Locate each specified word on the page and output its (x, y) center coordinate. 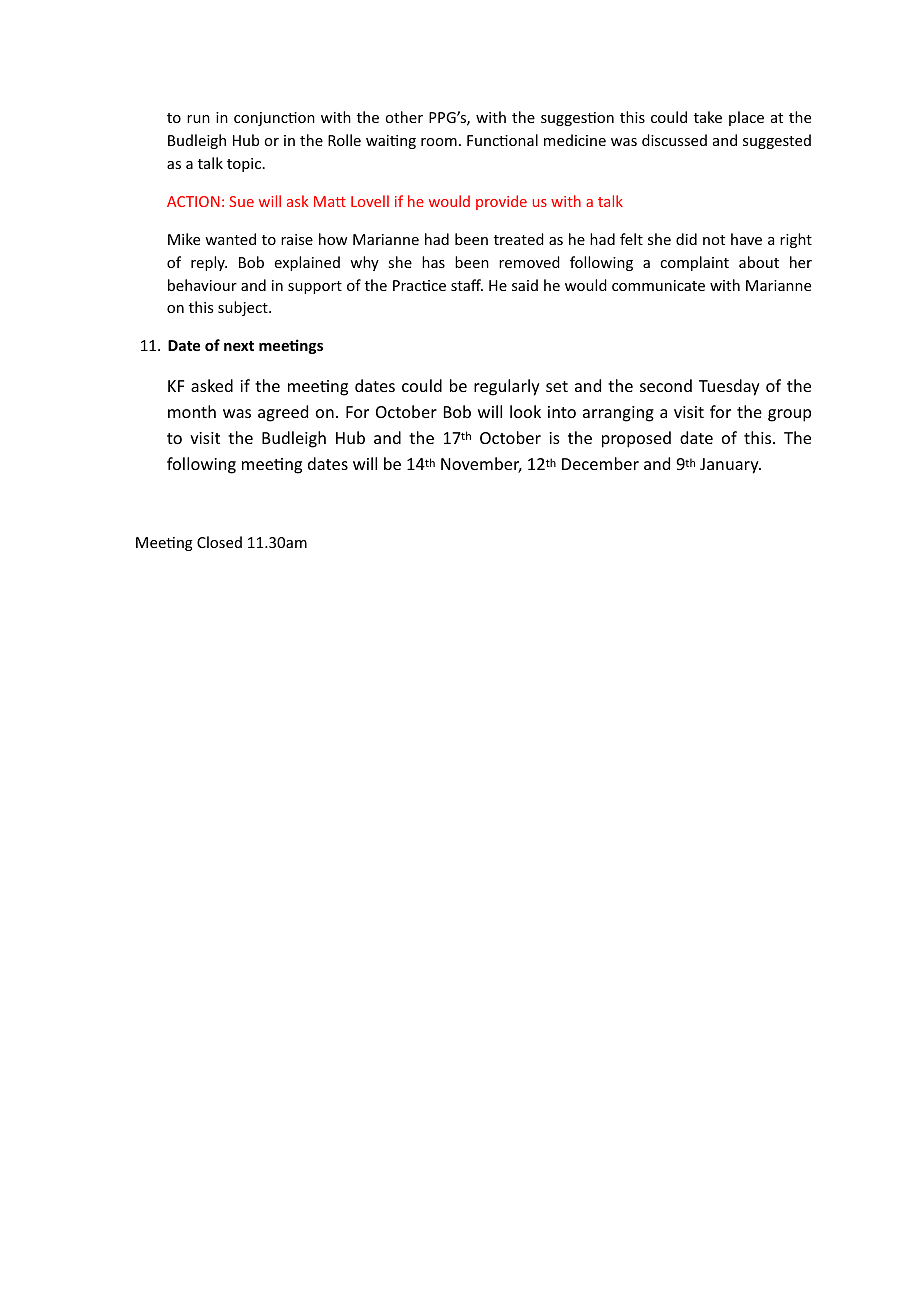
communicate (658, 285)
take (708, 117)
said (525, 285)
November (481, 465)
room (439, 142)
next (239, 346)
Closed (219, 542)
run (198, 119)
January (730, 466)
